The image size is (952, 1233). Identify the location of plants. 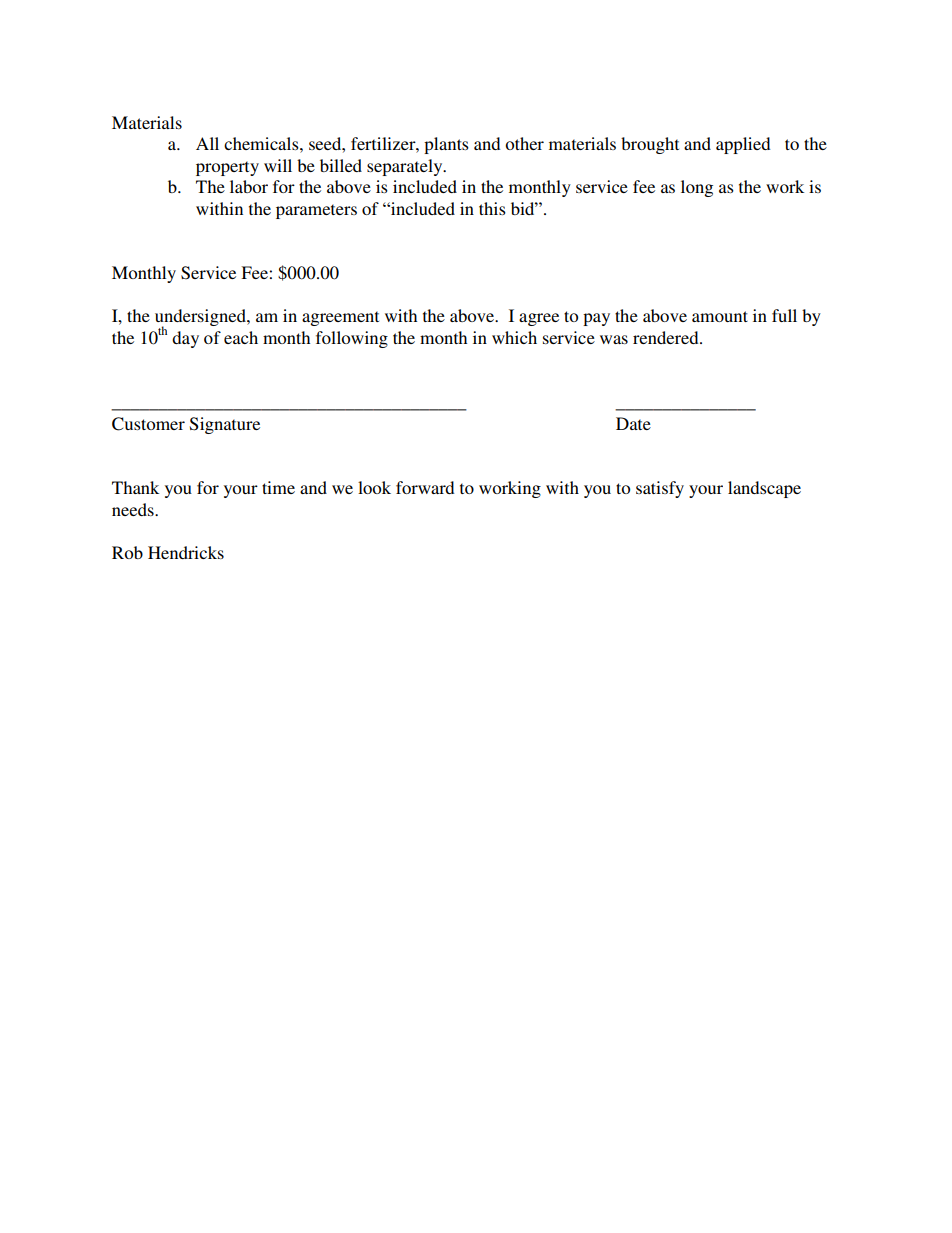
(446, 145).
